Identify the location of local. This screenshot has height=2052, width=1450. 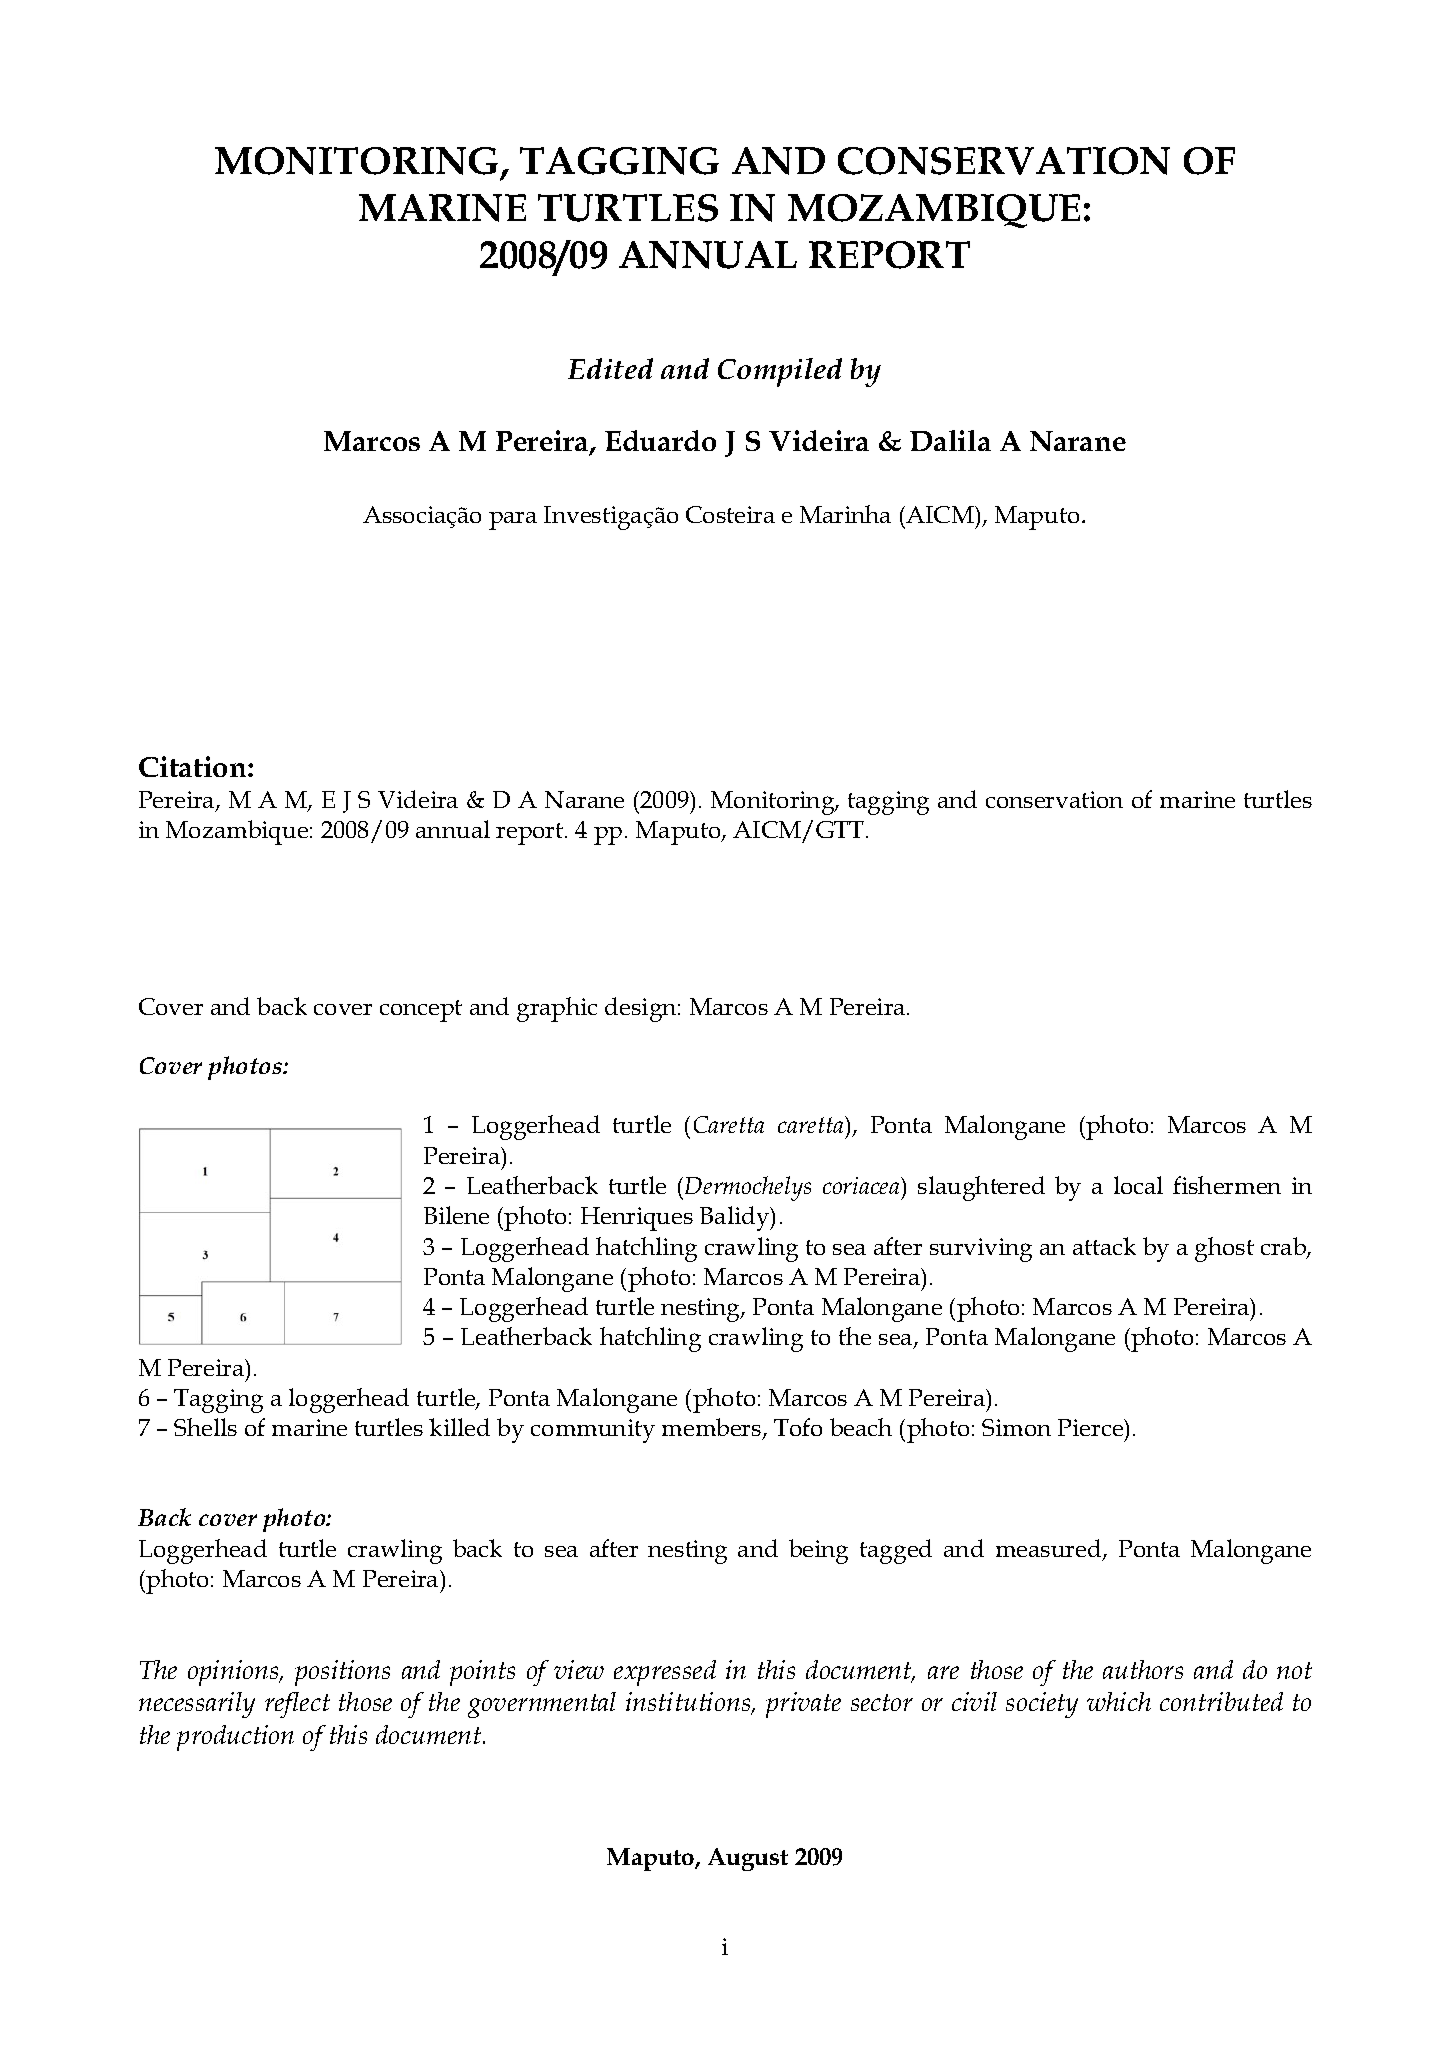
(1138, 1185).
